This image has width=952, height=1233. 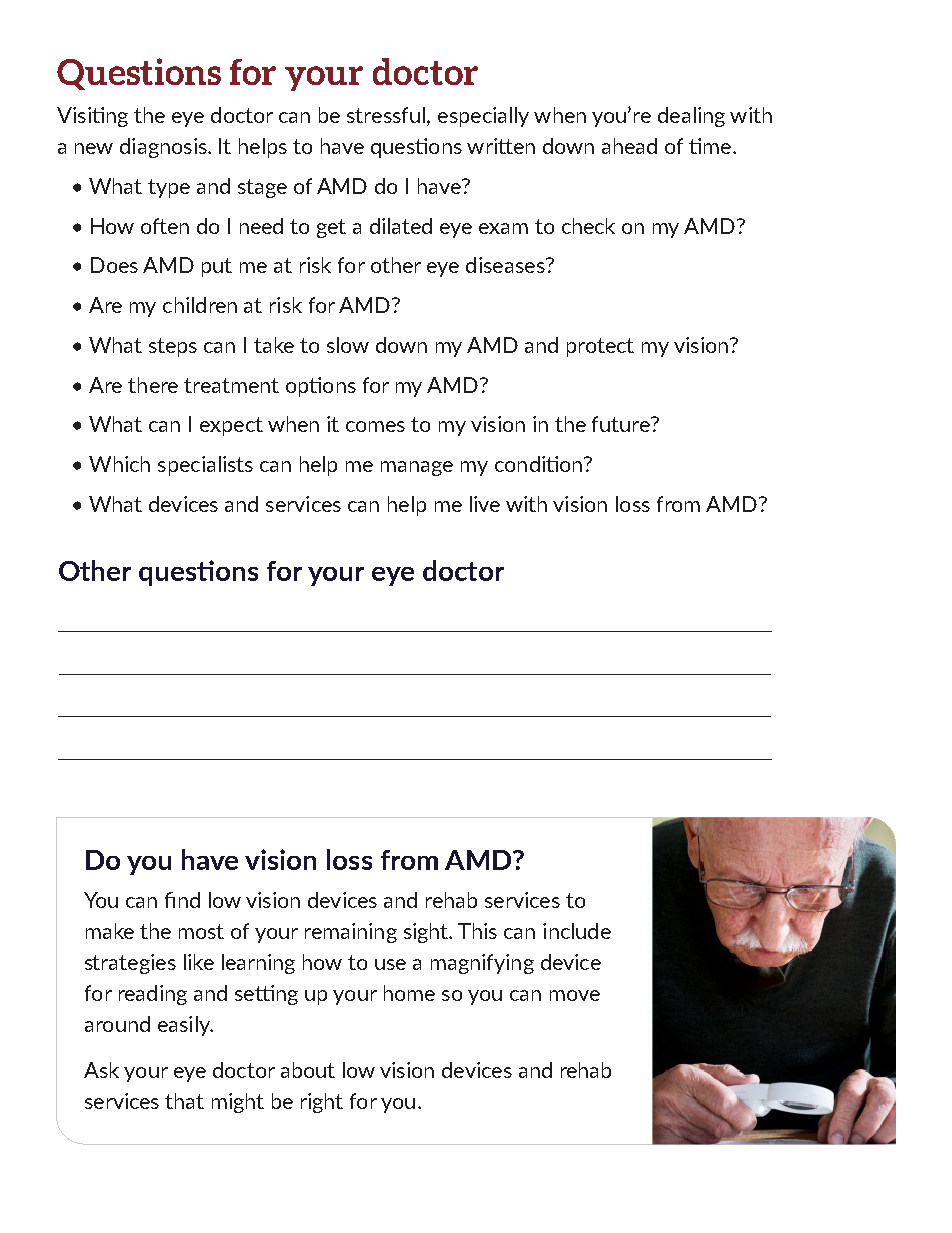 I want to click on condition, so click(x=540, y=464).
